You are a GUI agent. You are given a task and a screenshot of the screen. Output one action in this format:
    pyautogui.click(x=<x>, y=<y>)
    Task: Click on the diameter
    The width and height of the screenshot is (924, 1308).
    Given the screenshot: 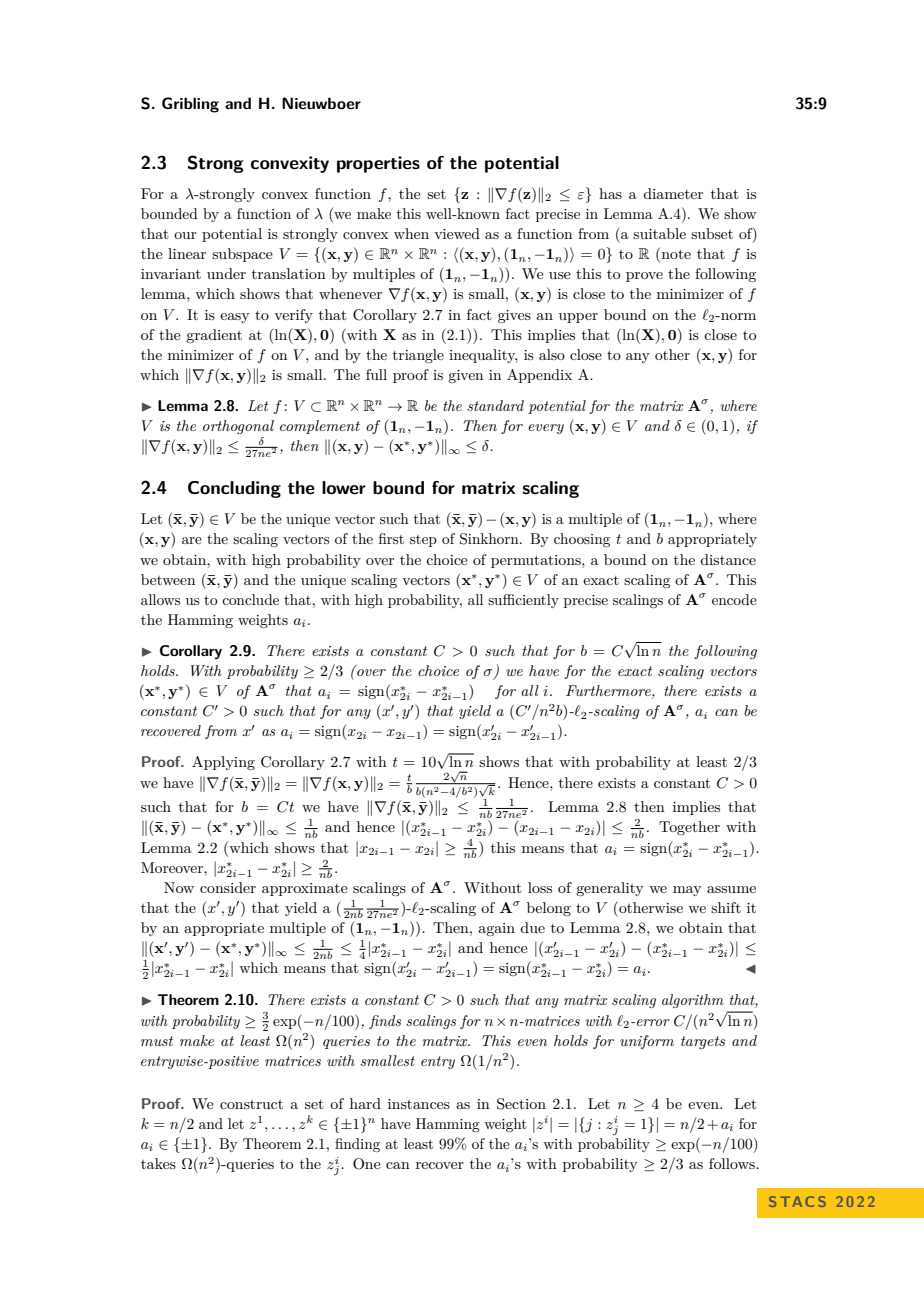 What is the action you would take?
    pyautogui.click(x=673, y=193)
